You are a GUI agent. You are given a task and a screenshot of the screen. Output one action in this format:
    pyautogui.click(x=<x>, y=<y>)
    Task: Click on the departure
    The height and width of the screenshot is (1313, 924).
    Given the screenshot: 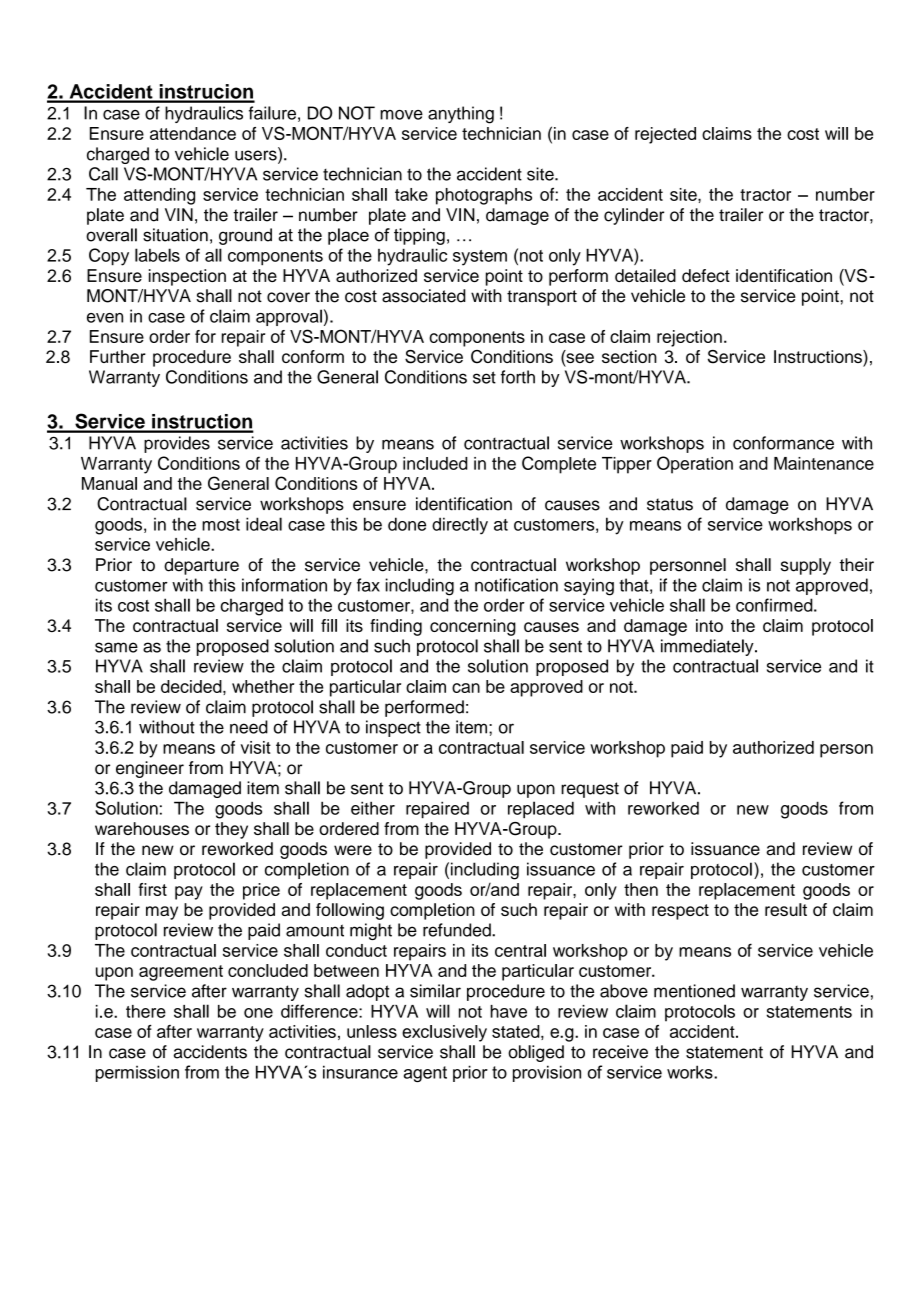 What is the action you would take?
    pyautogui.click(x=201, y=566)
